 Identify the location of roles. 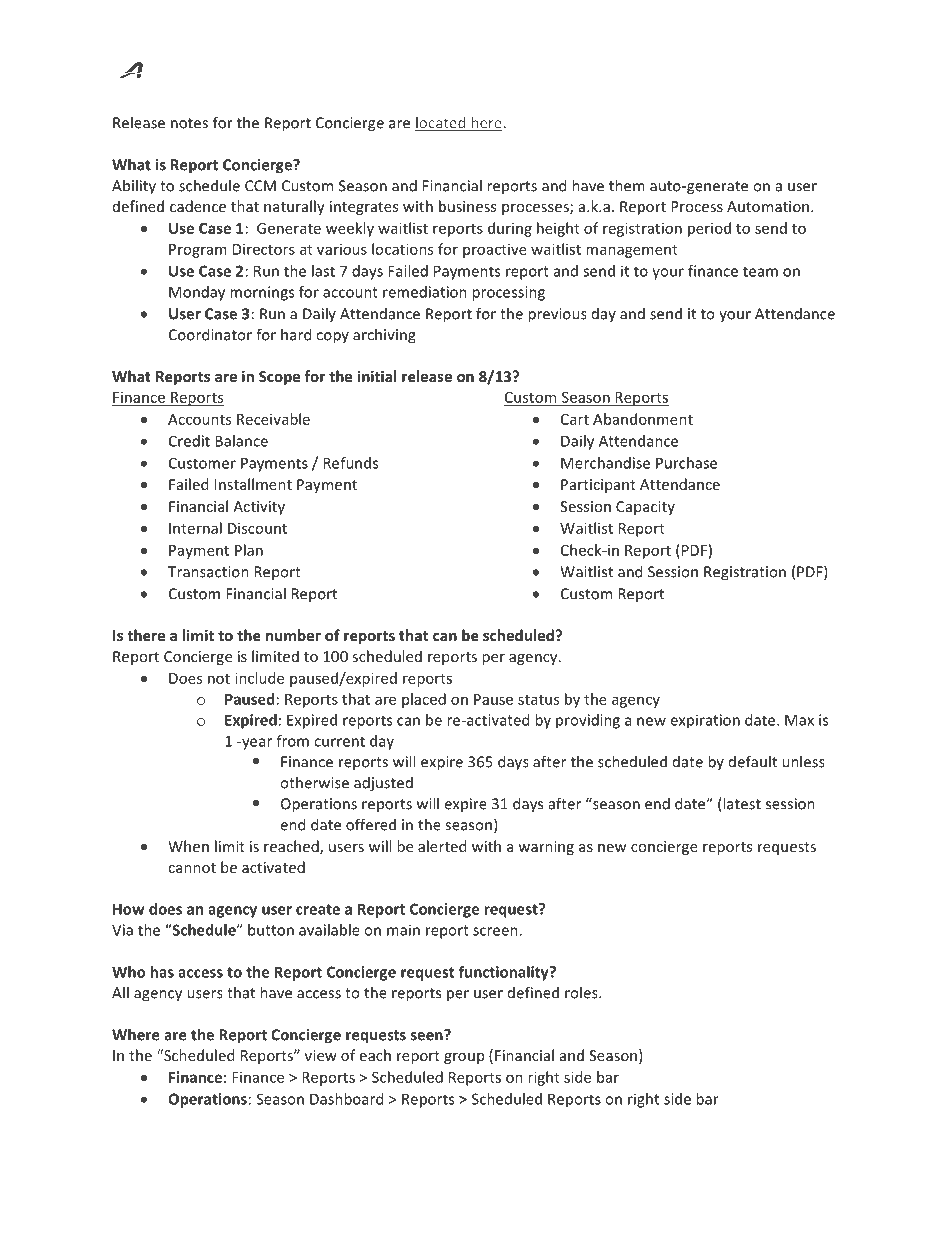
(582, 992).
